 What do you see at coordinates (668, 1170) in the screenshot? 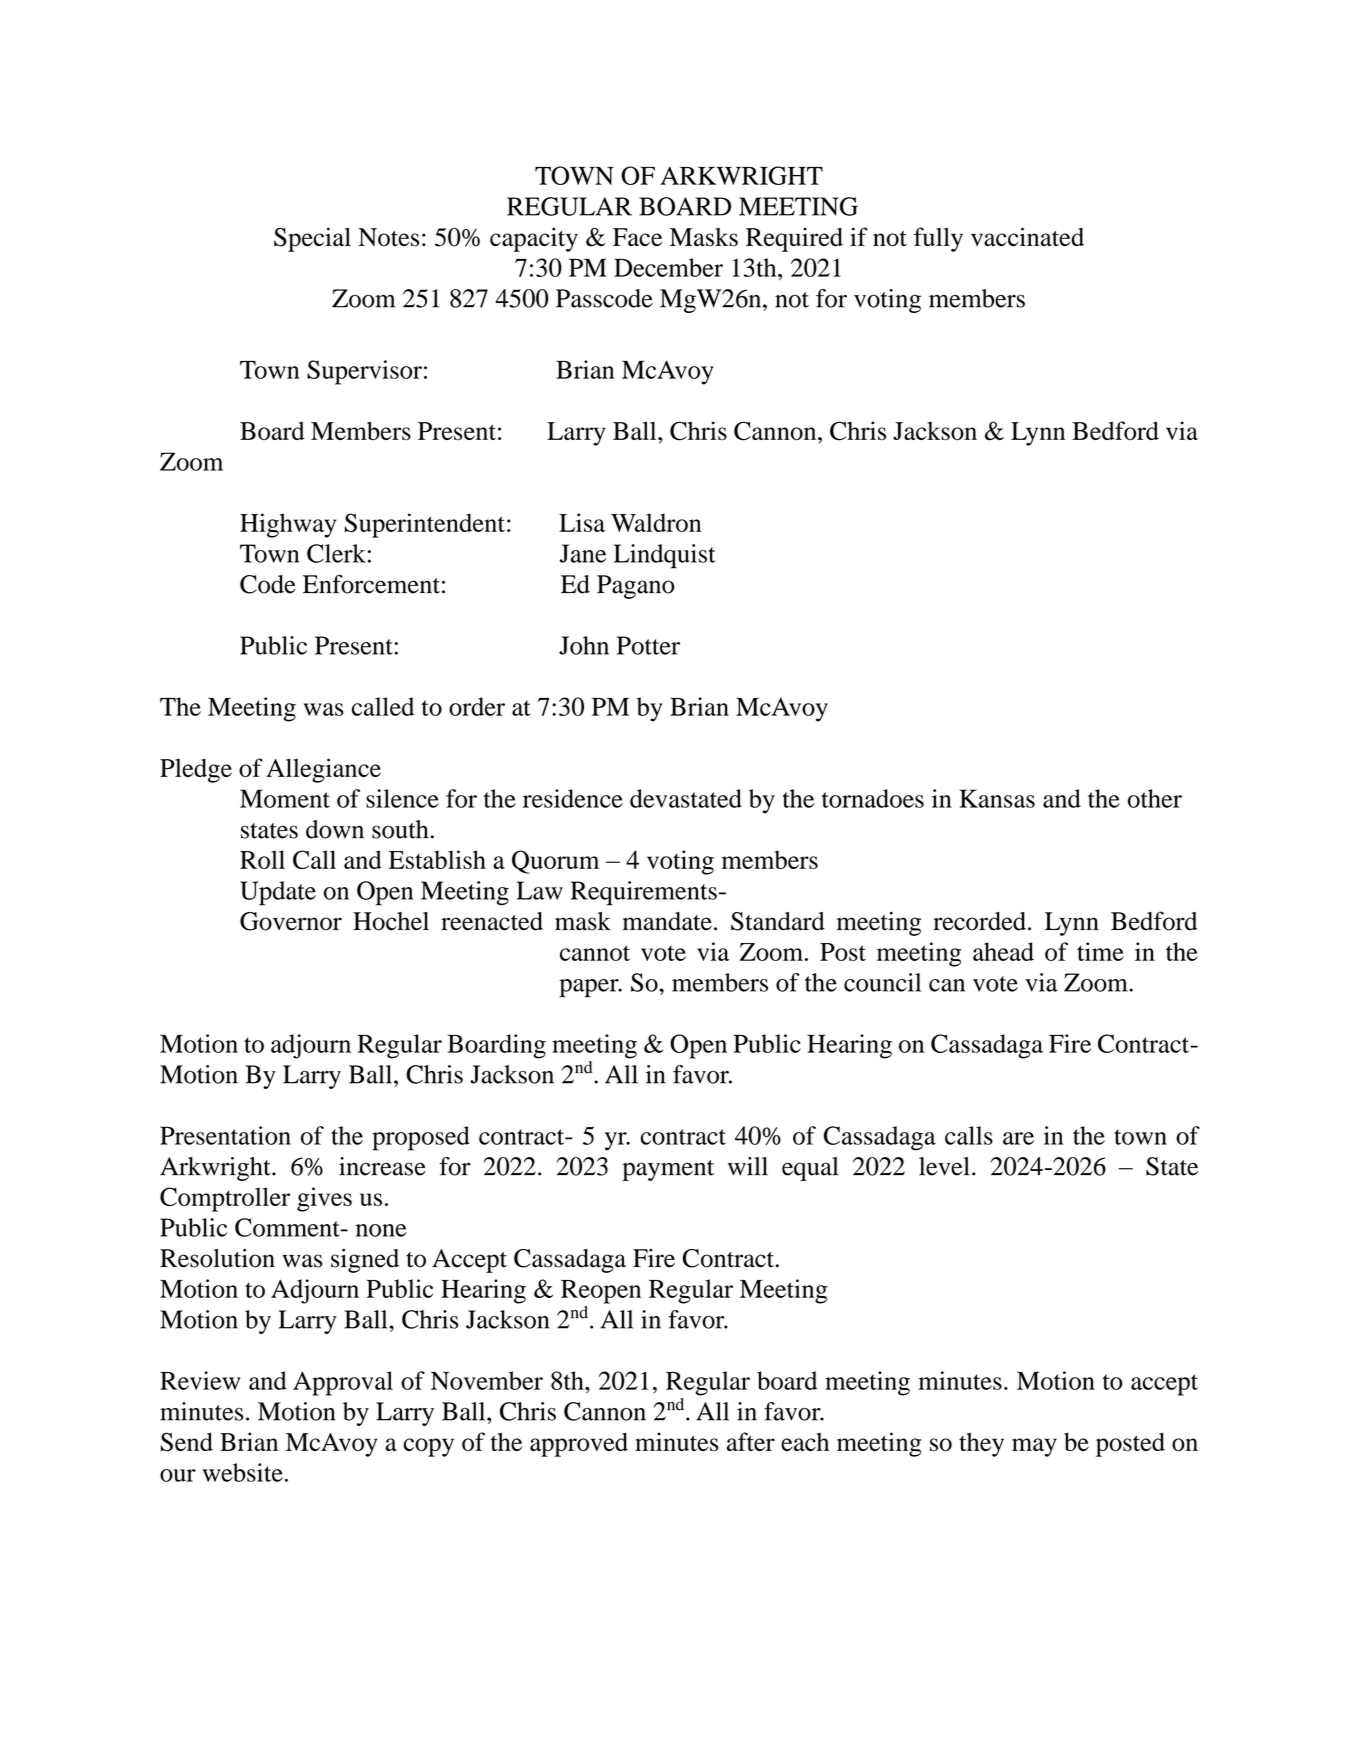
I see `payment` at bounding box center [668, 1170].
